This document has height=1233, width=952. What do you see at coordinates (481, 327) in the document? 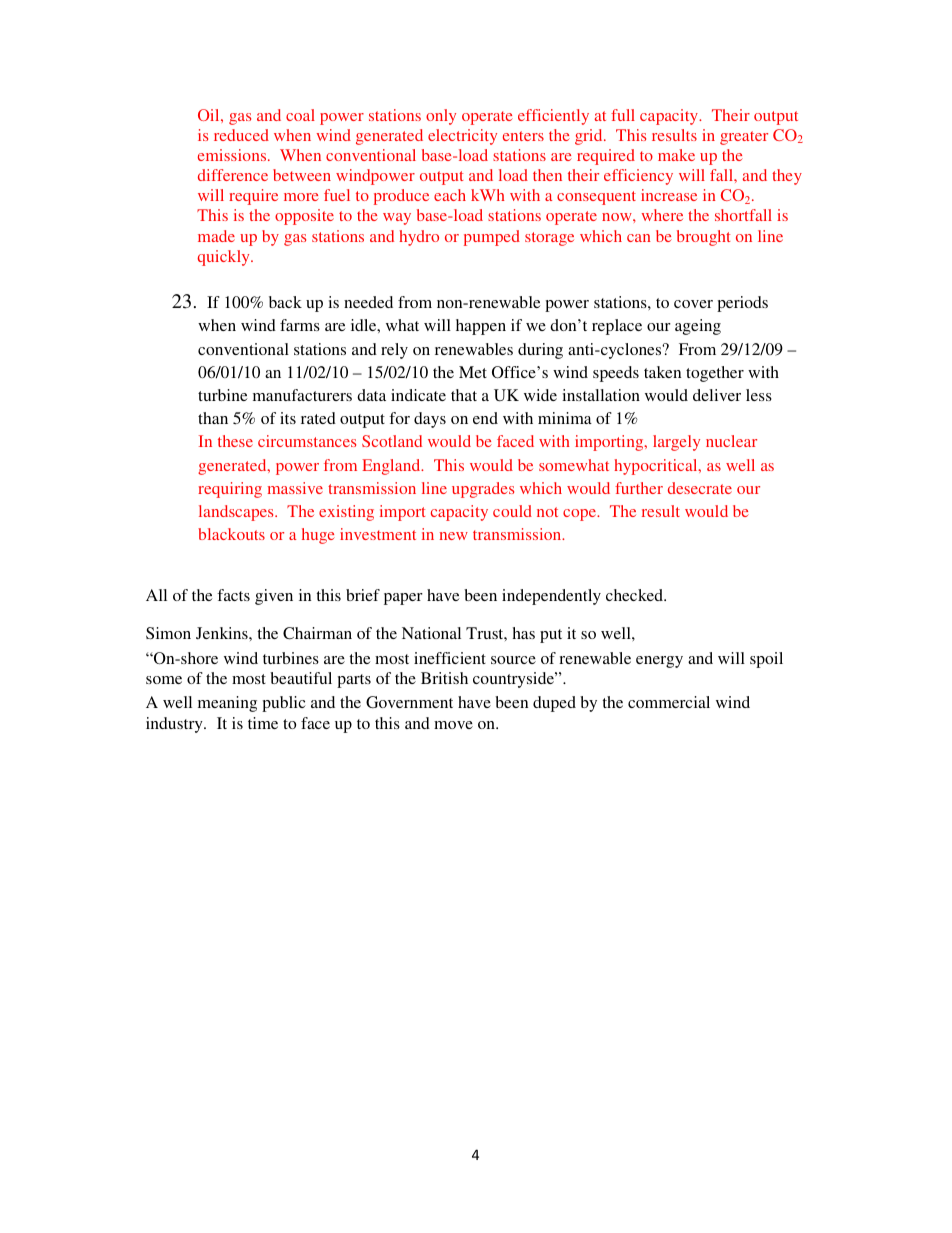
I see `happen` at bounding box center [481, 327].
